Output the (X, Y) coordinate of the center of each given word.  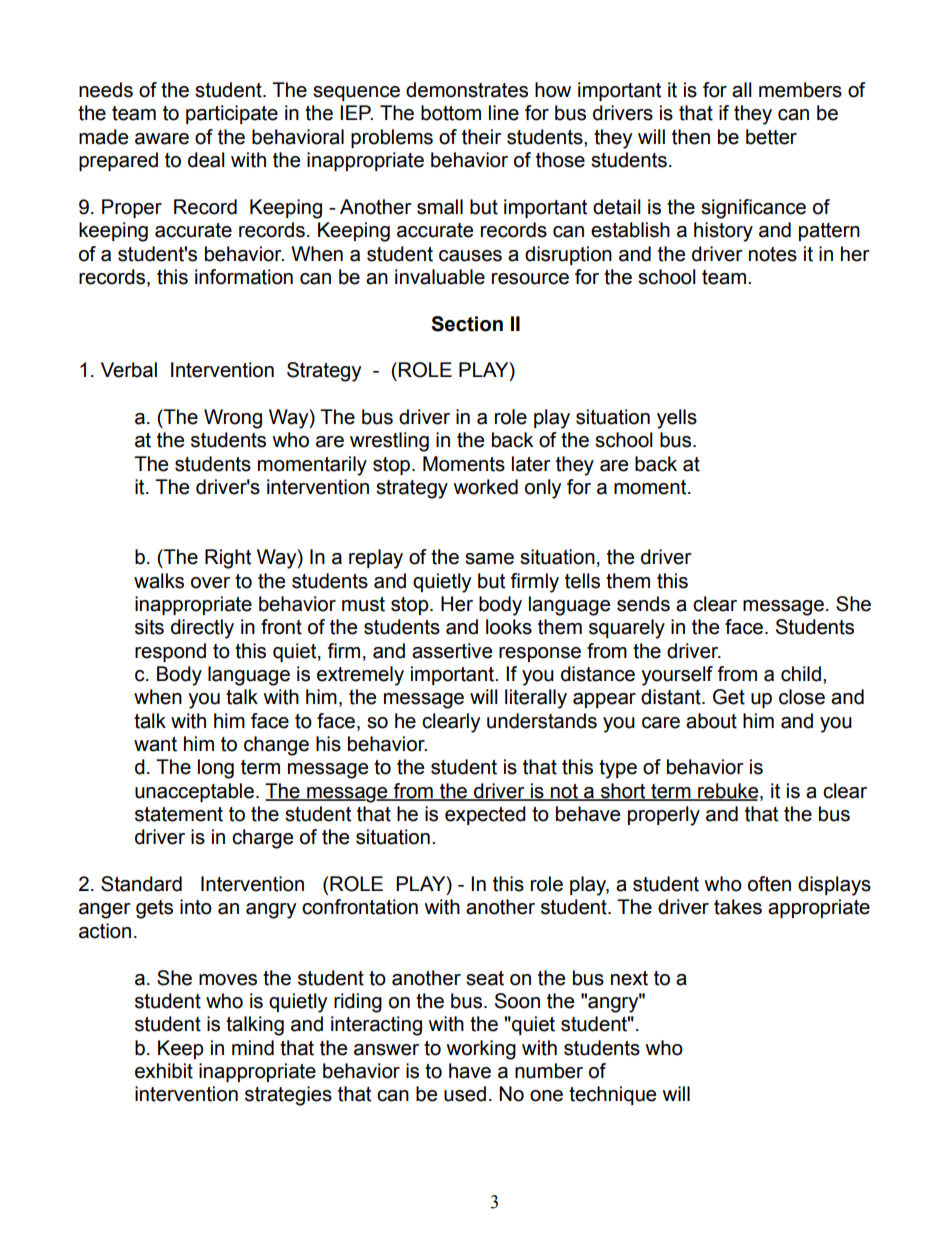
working (481, 1050)
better (771, 137)
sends (643, 604)
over (210, 583)
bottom (451, 113)
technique (612, 1095)
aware (162, 139)
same (489, 559)
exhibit (164, 1071)
